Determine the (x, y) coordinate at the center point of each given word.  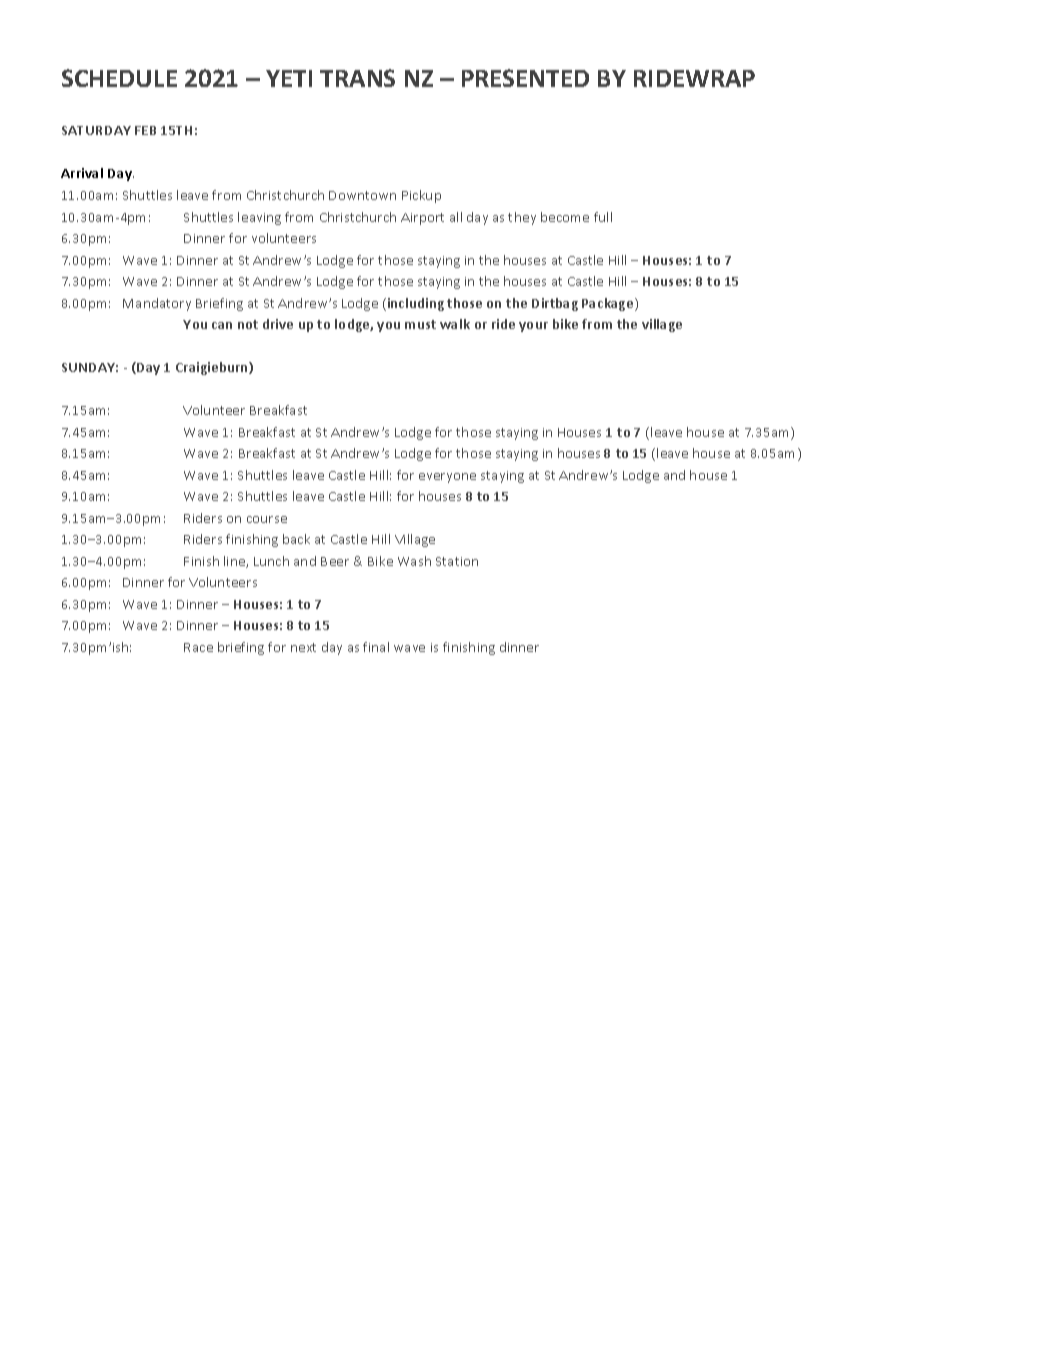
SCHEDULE (119, 78)
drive (278, 324)
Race (198, 647)
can (222, 325)
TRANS (357, 78)
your (533, 327)
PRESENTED (525, 78)
